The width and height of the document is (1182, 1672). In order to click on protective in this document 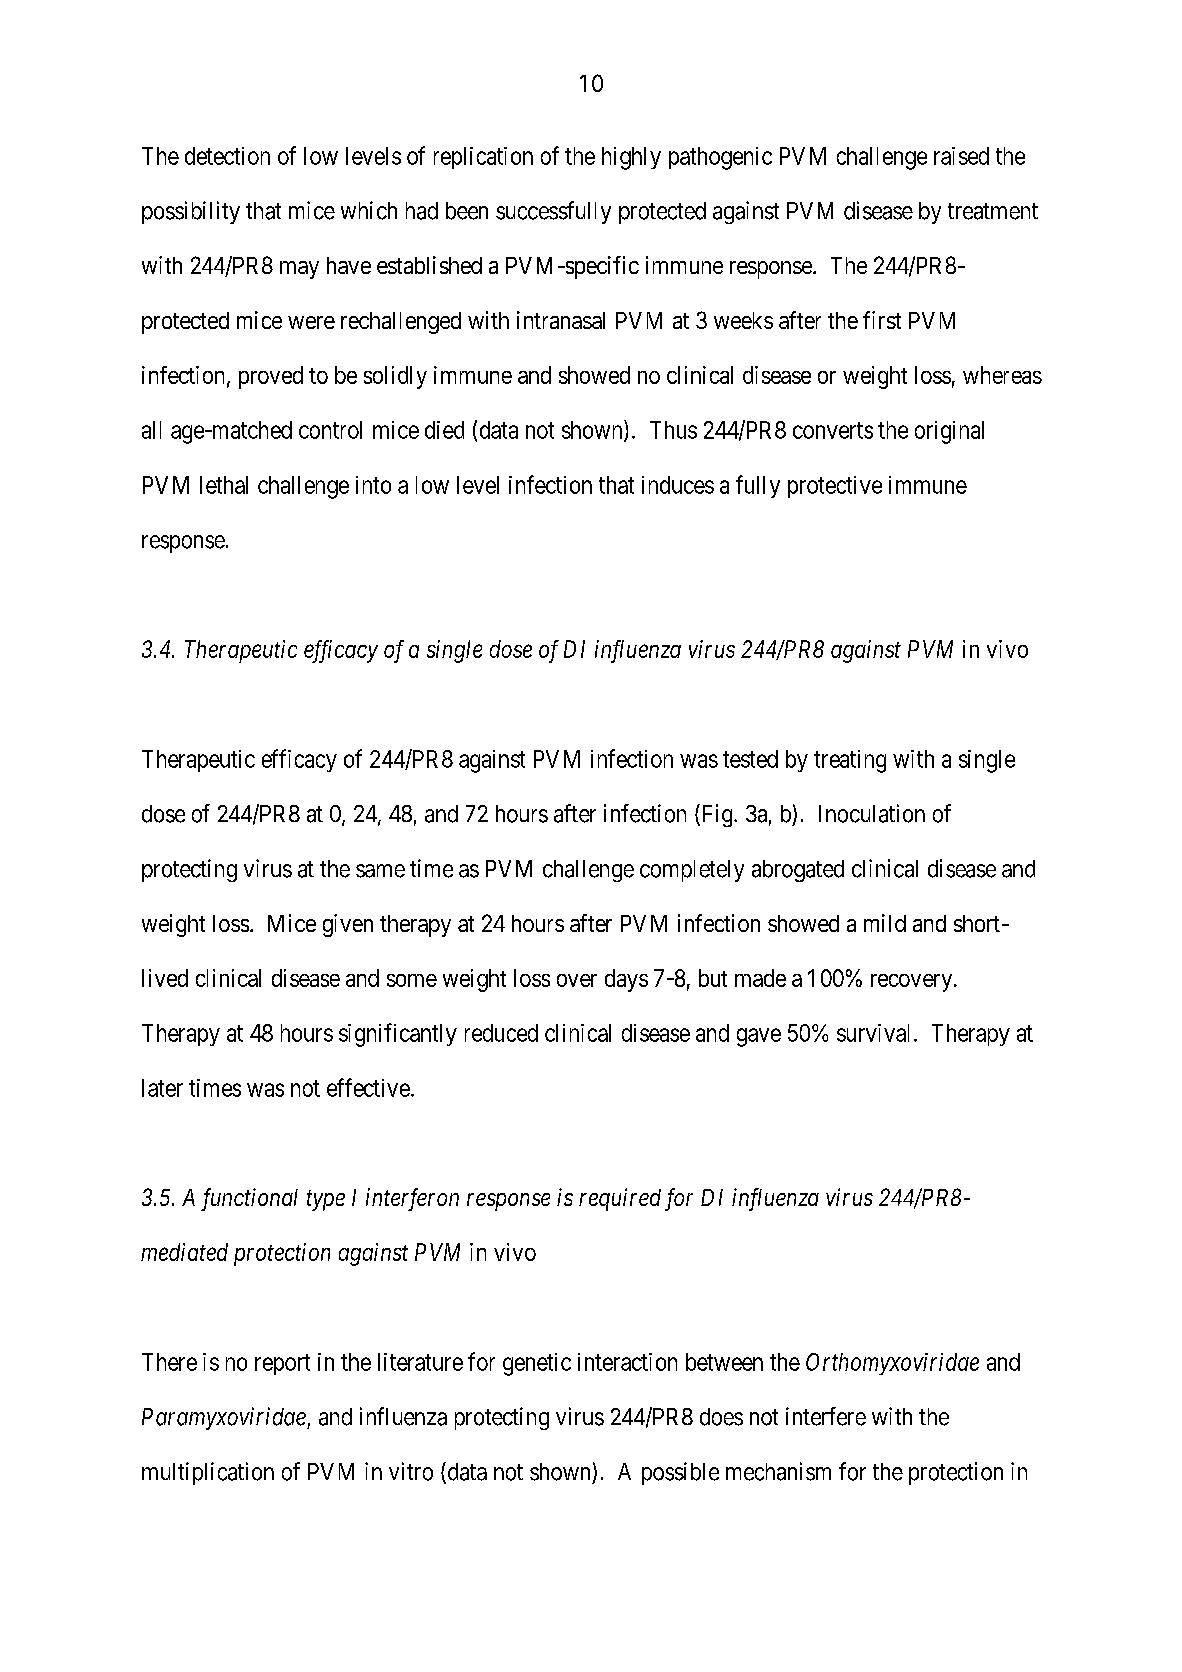, I will do `click(835, 487)`.
